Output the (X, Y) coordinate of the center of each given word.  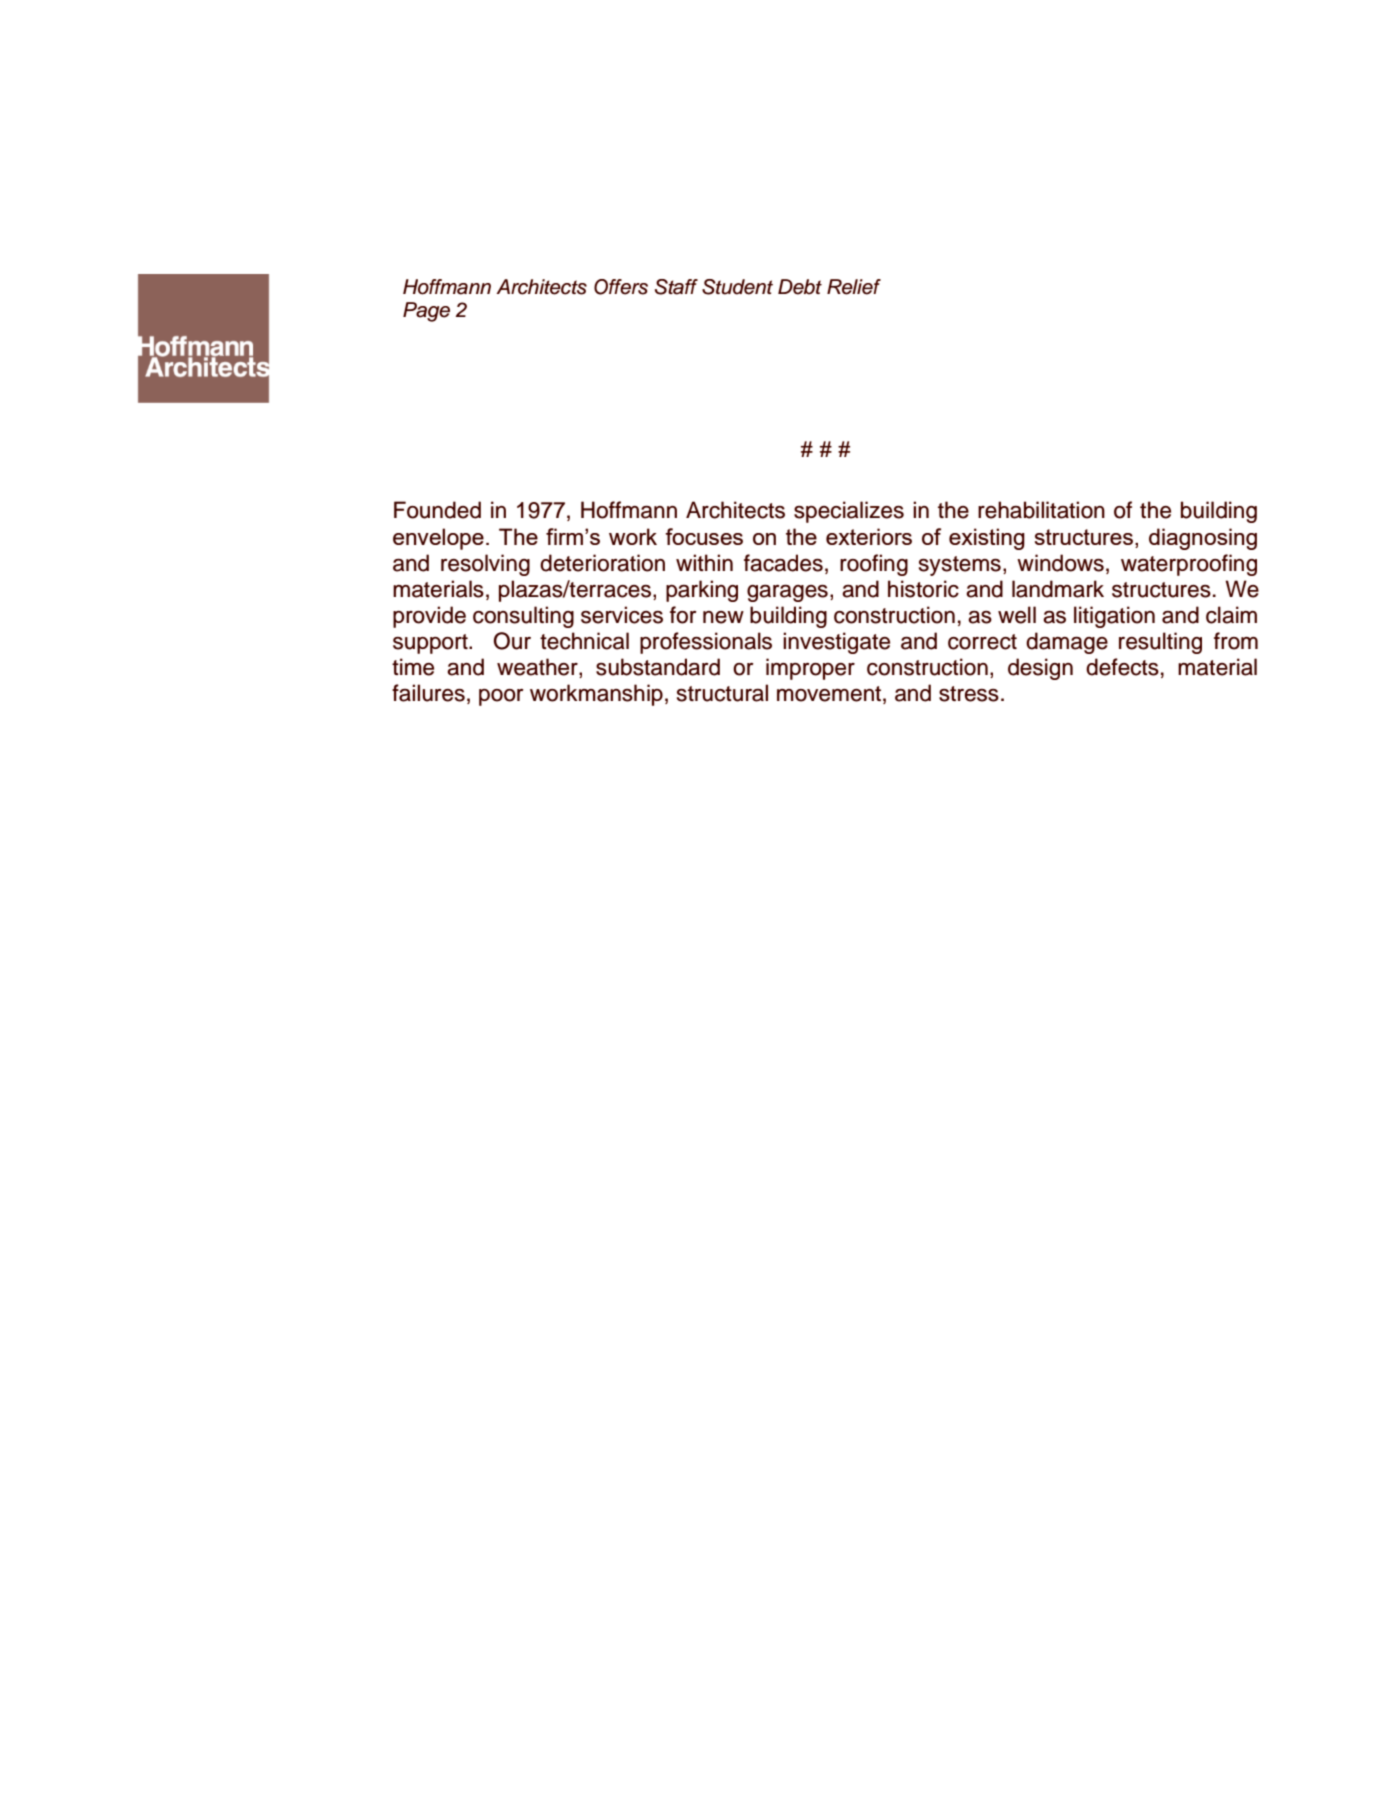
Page (426, 312)
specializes (849, 512)
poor (501, 697)
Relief (854, 287)
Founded (437, 510)
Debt (800, 287)
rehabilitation (1041, 510)
